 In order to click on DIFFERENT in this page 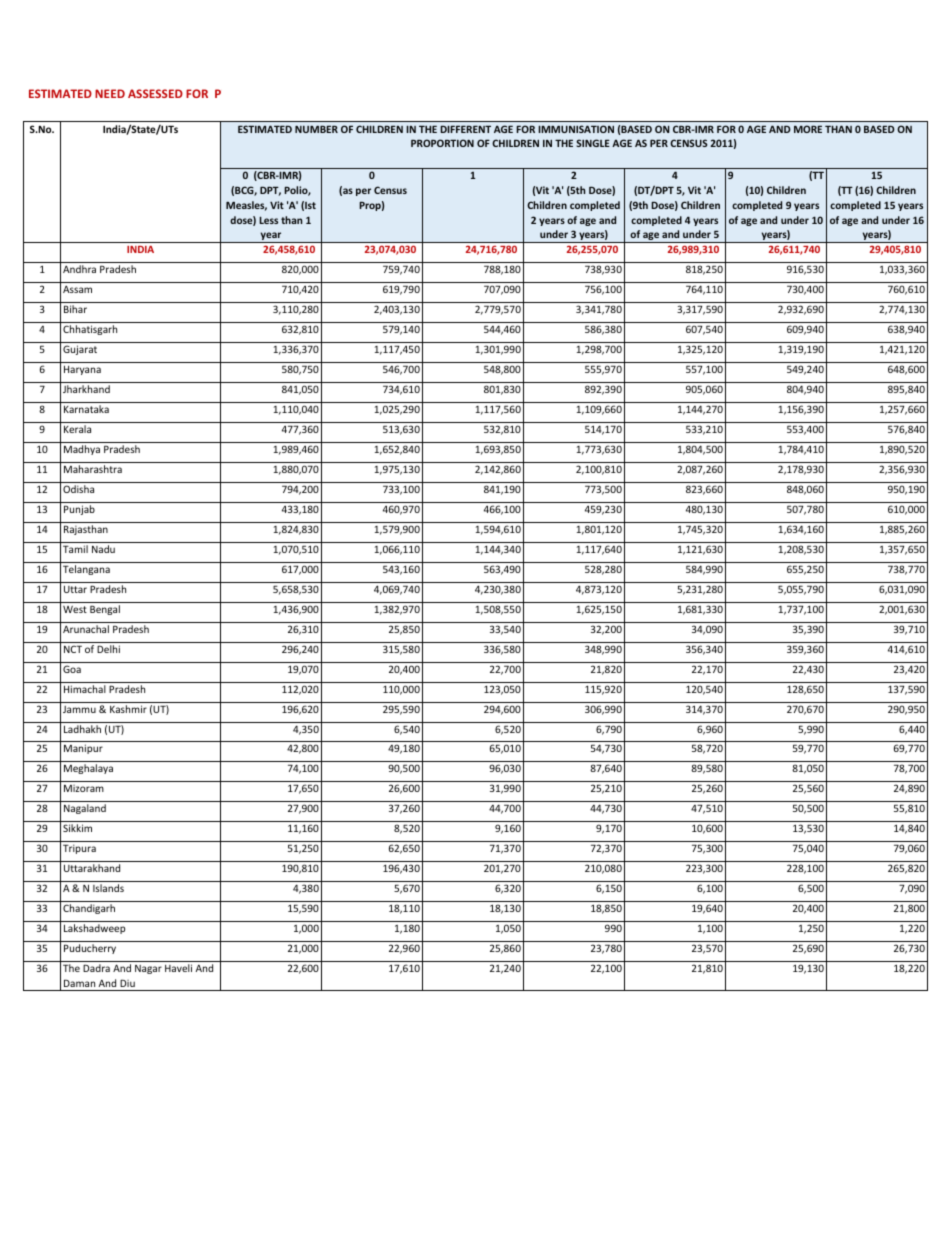, I will do `click(465, 129)`.
